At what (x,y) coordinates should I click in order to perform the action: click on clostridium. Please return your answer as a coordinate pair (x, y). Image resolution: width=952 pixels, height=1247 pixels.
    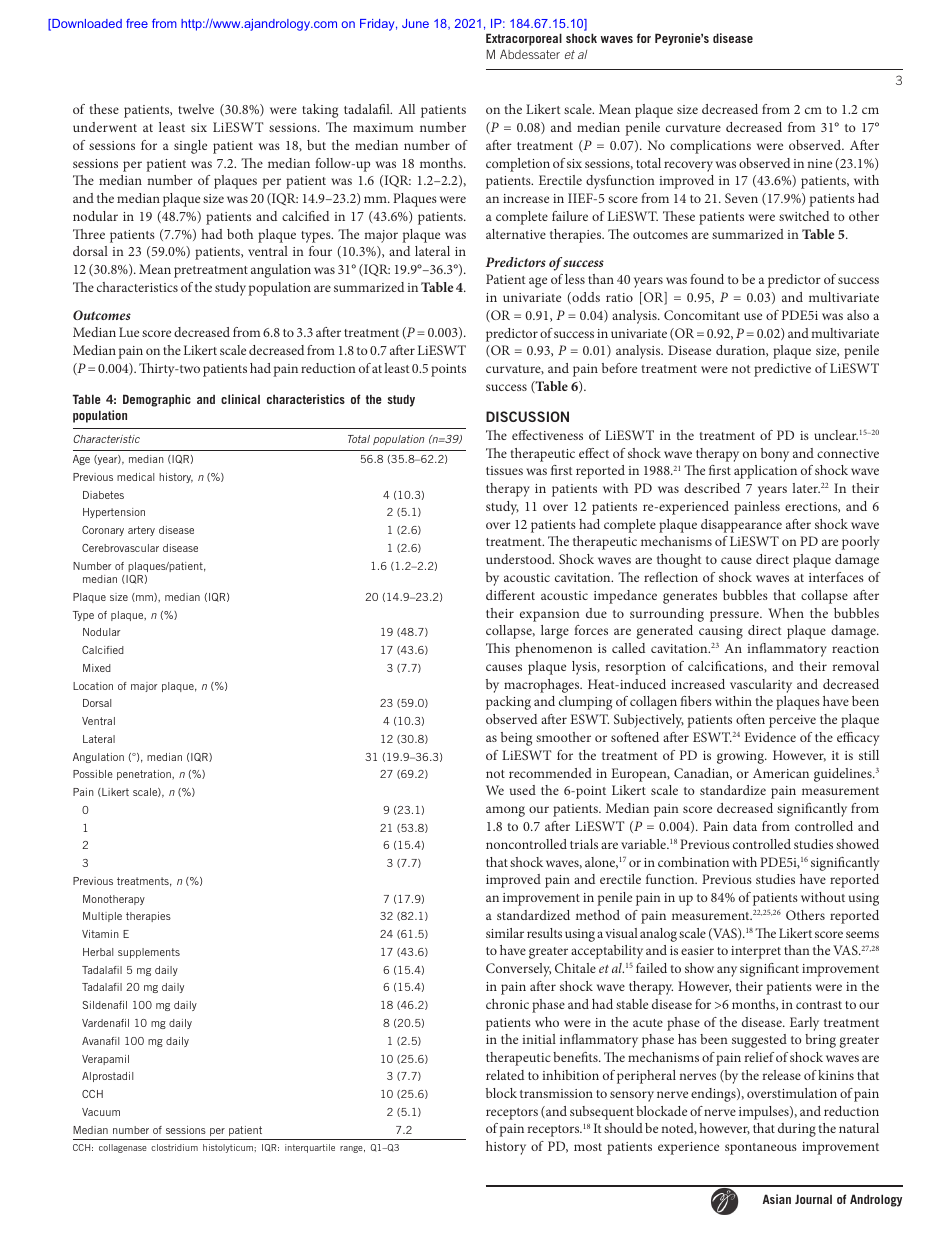
    Looking at the image, I should click on (174, 1147).
